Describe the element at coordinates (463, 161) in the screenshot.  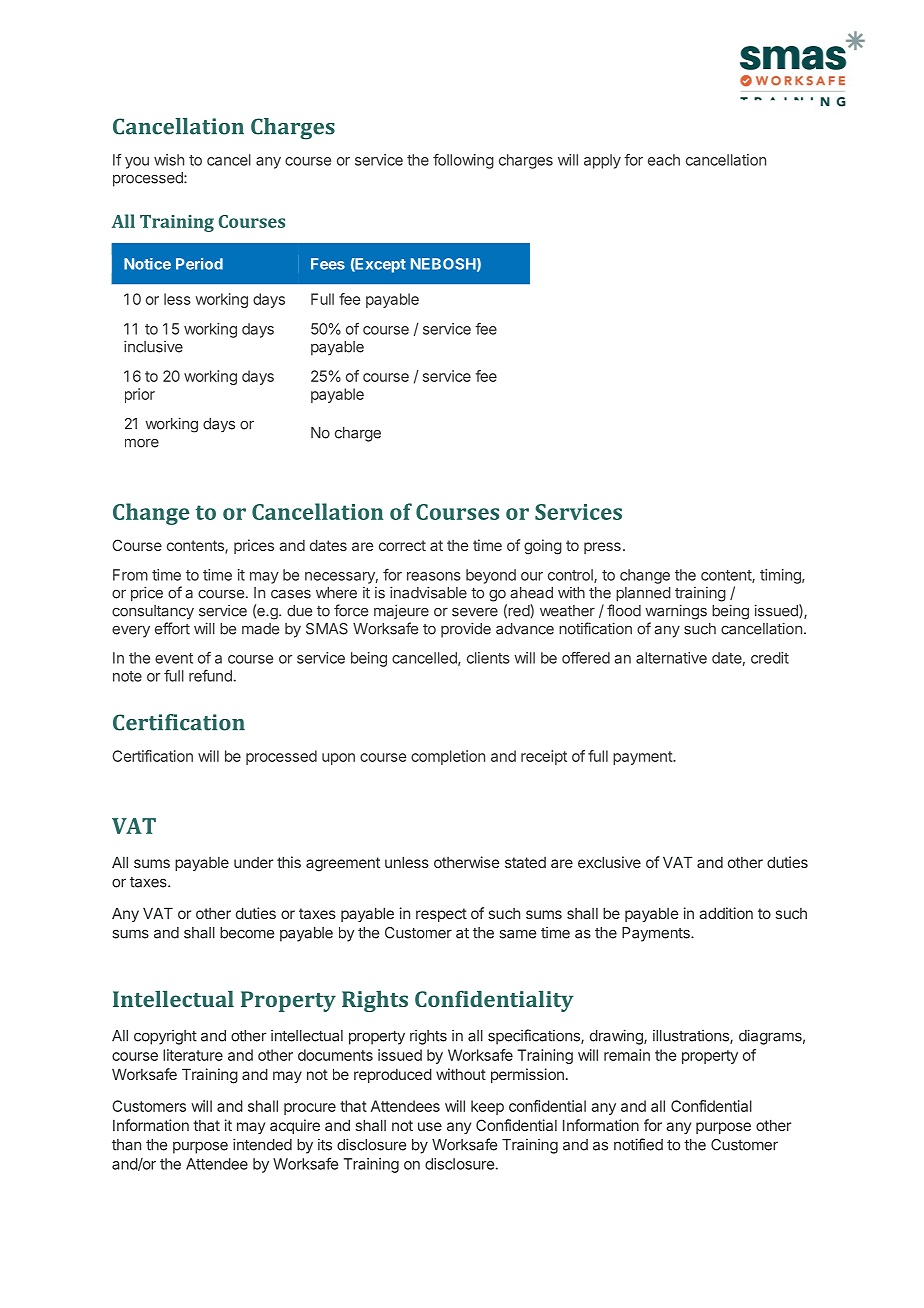
I see `following` at that location.
